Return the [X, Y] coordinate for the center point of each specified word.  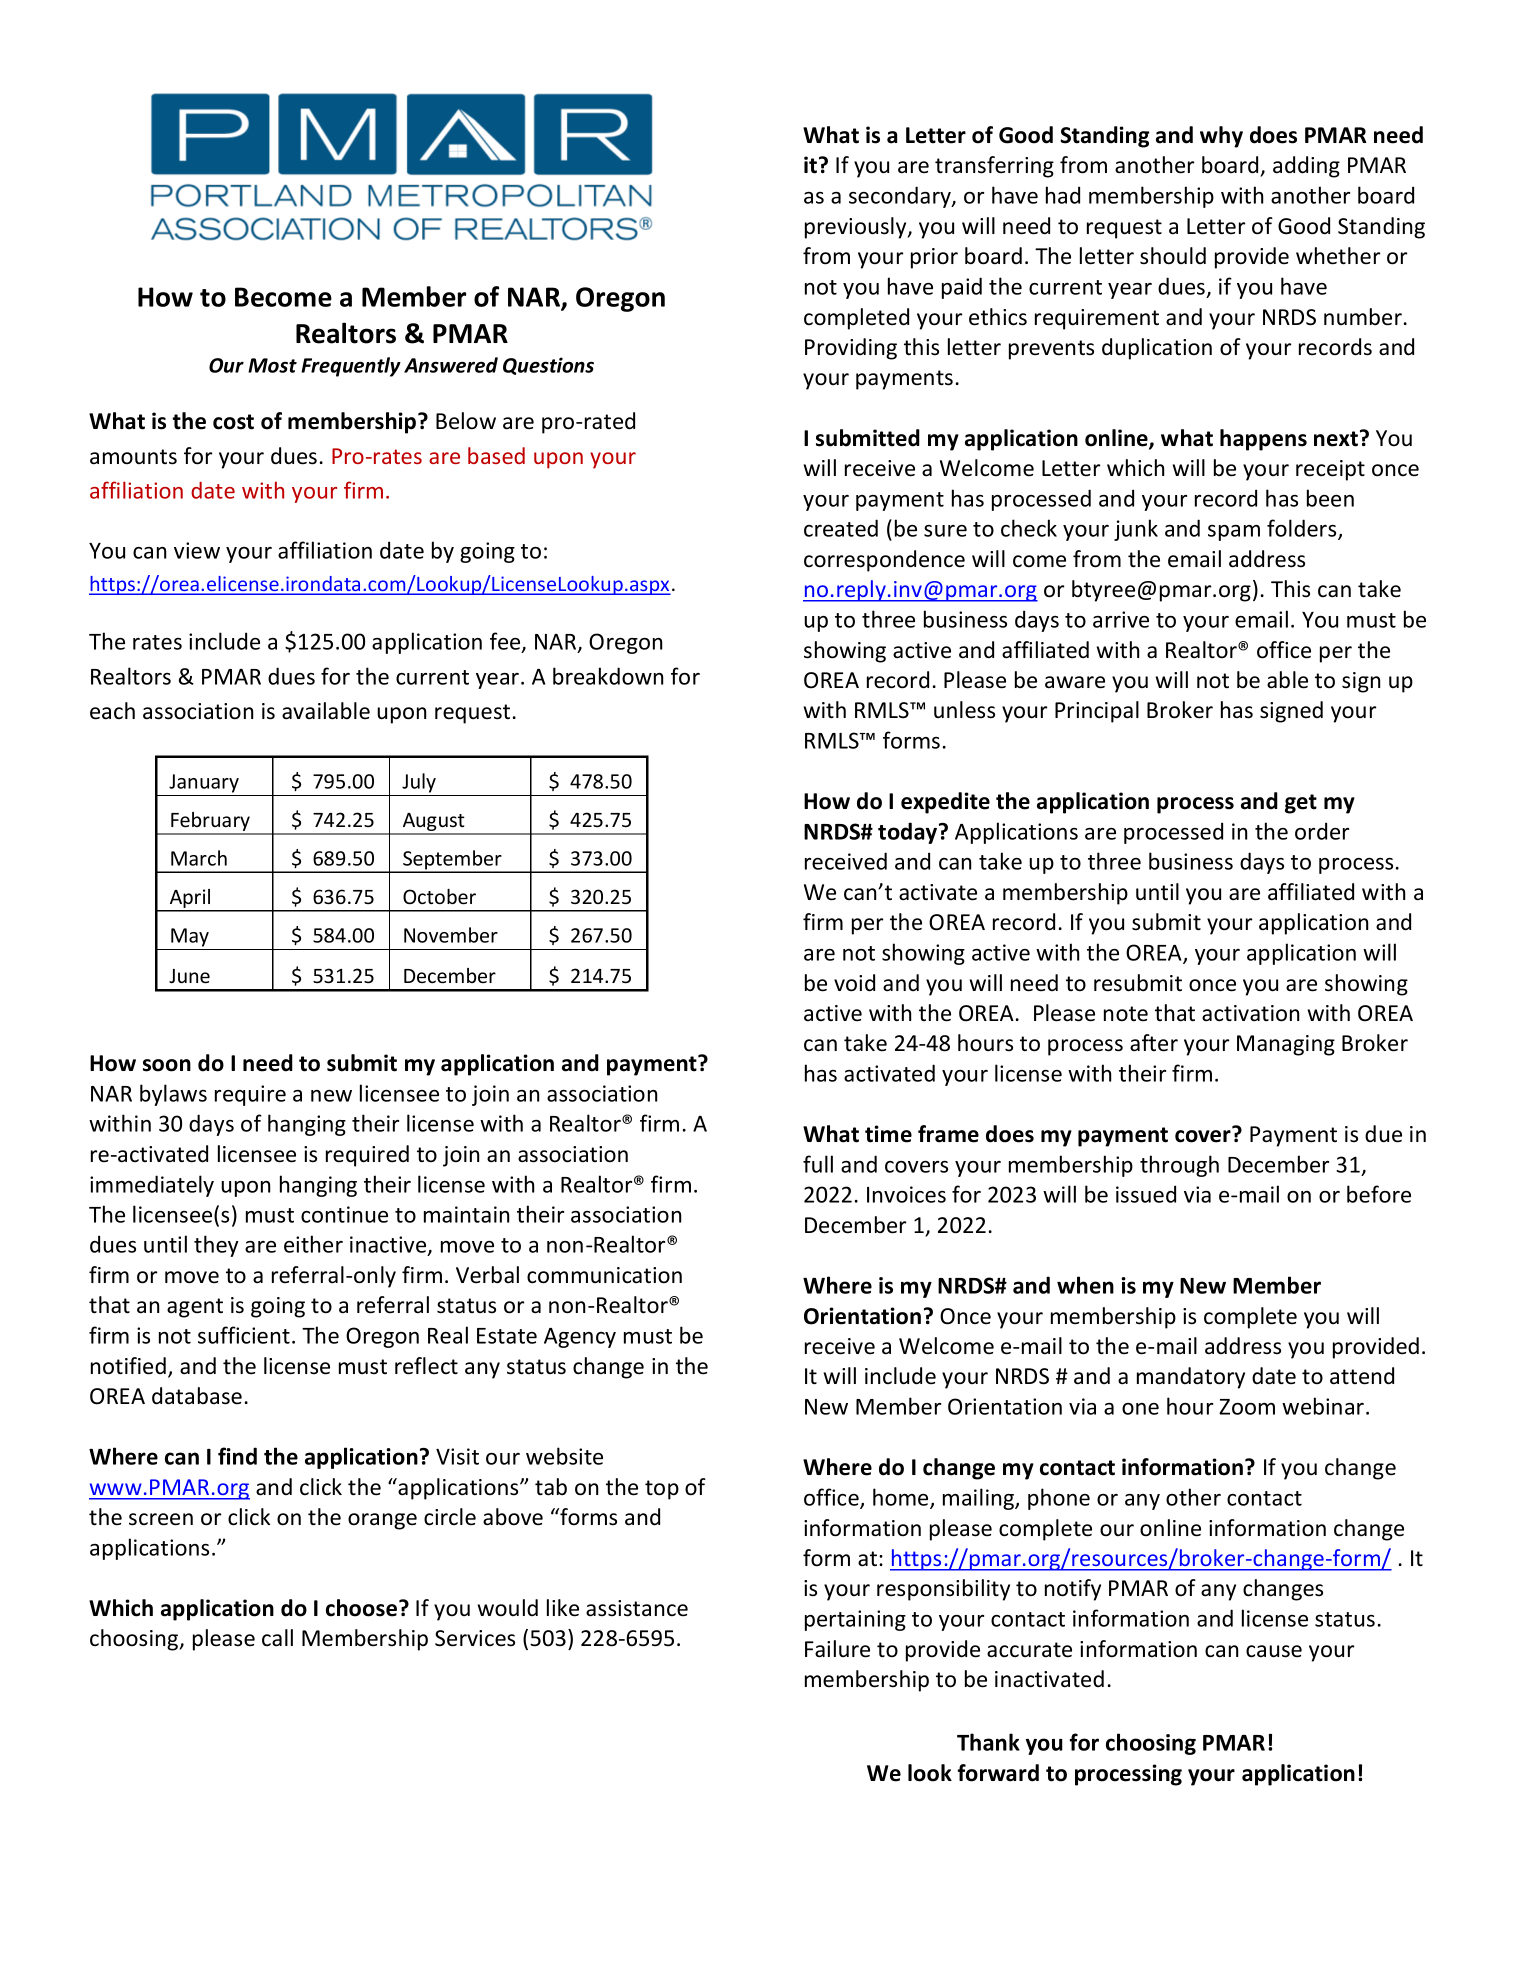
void [854, 983]
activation [1250, 1013]
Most [272, 365]
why [1221, 137]
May [190, 937]
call [277, 1638]
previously [857, 228]
